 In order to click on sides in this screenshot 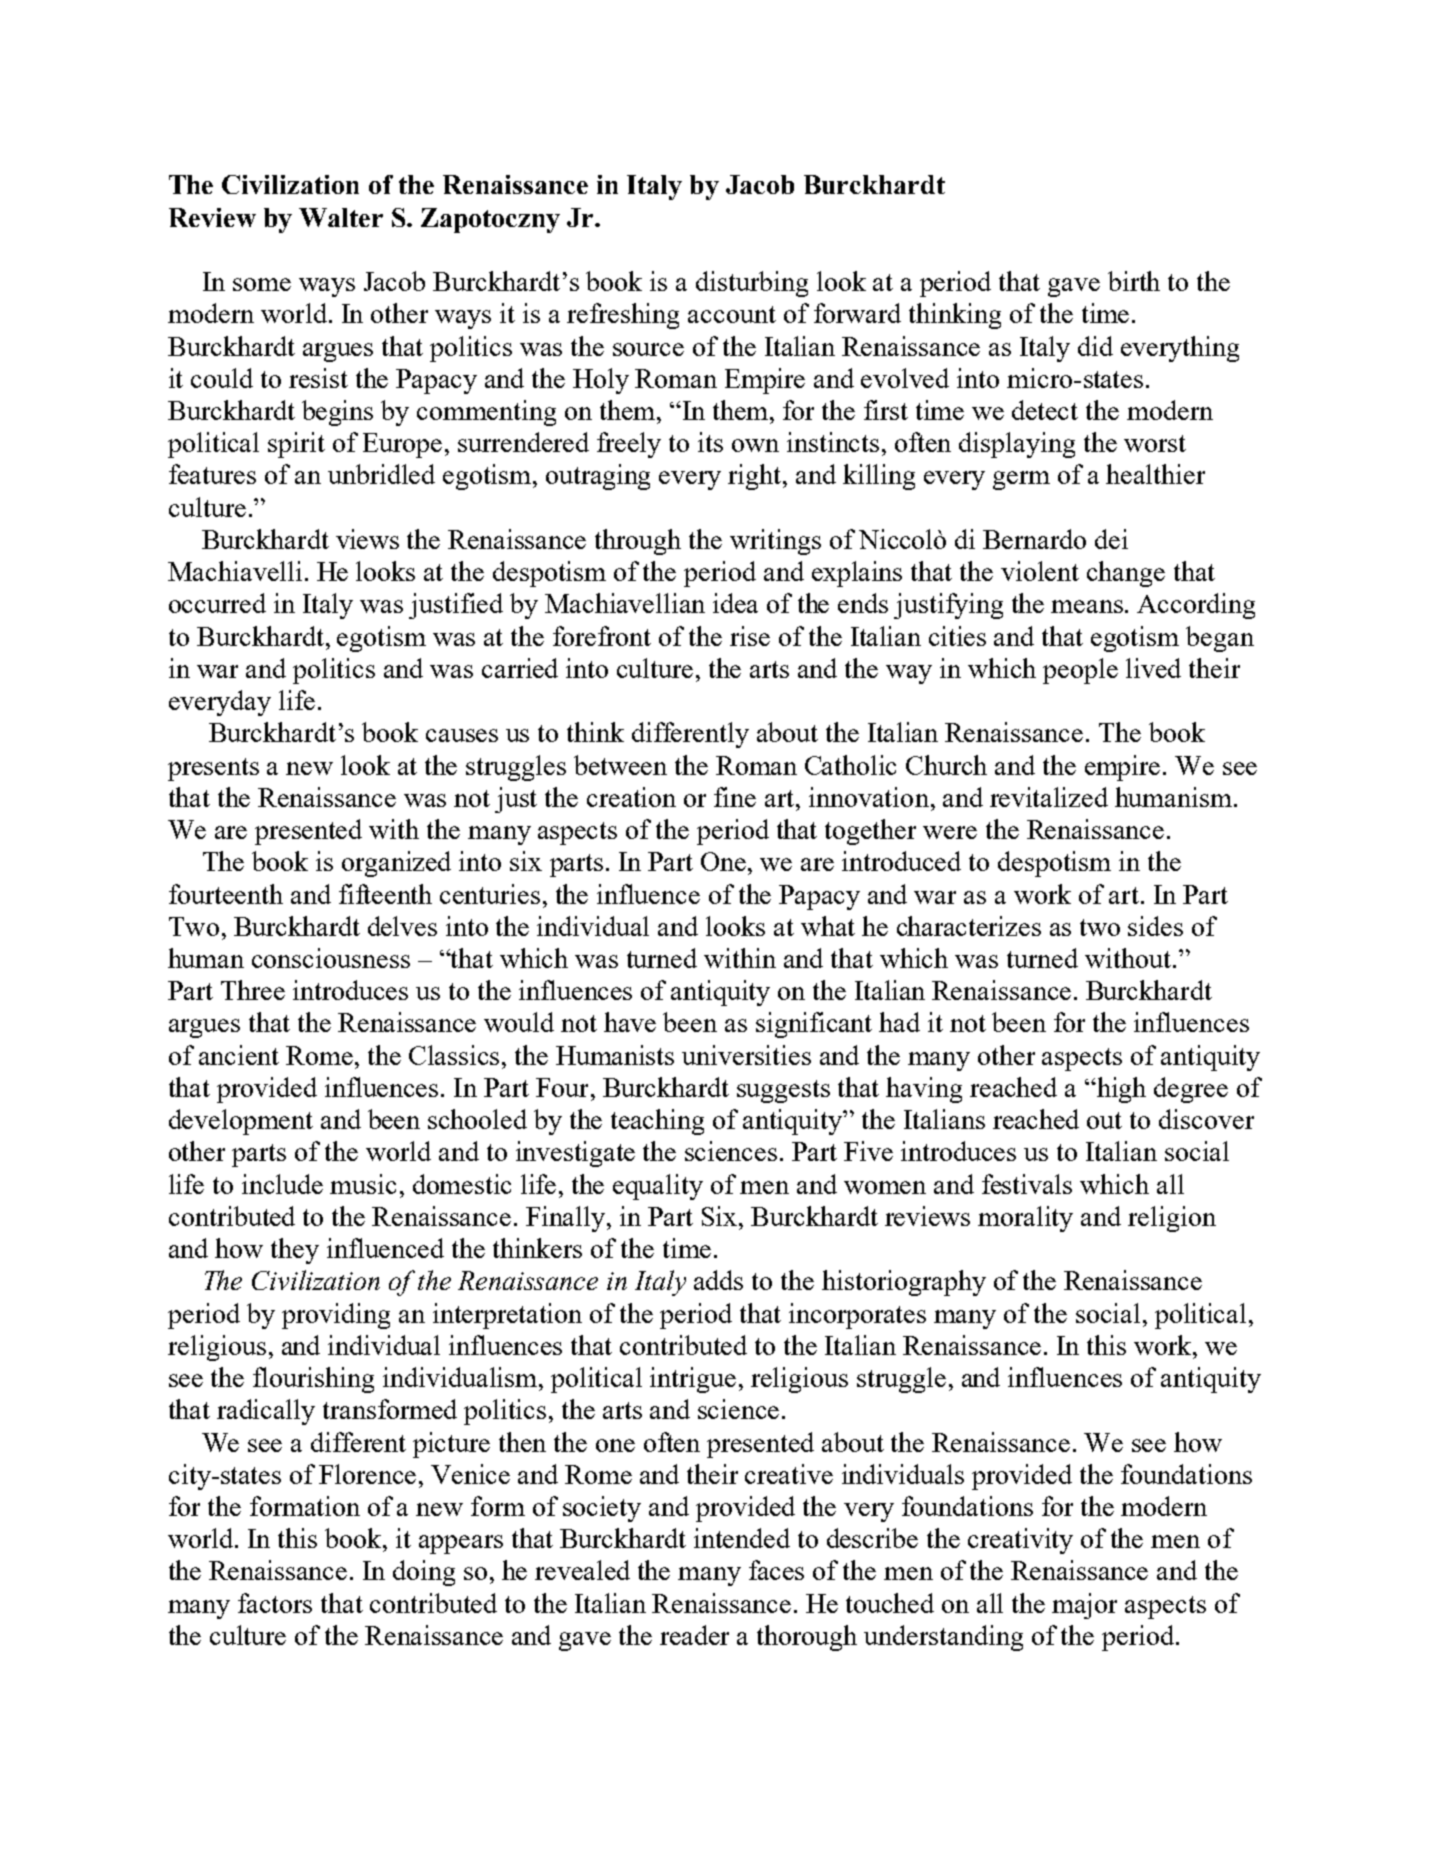, I will do `click(1155, 926)`.
